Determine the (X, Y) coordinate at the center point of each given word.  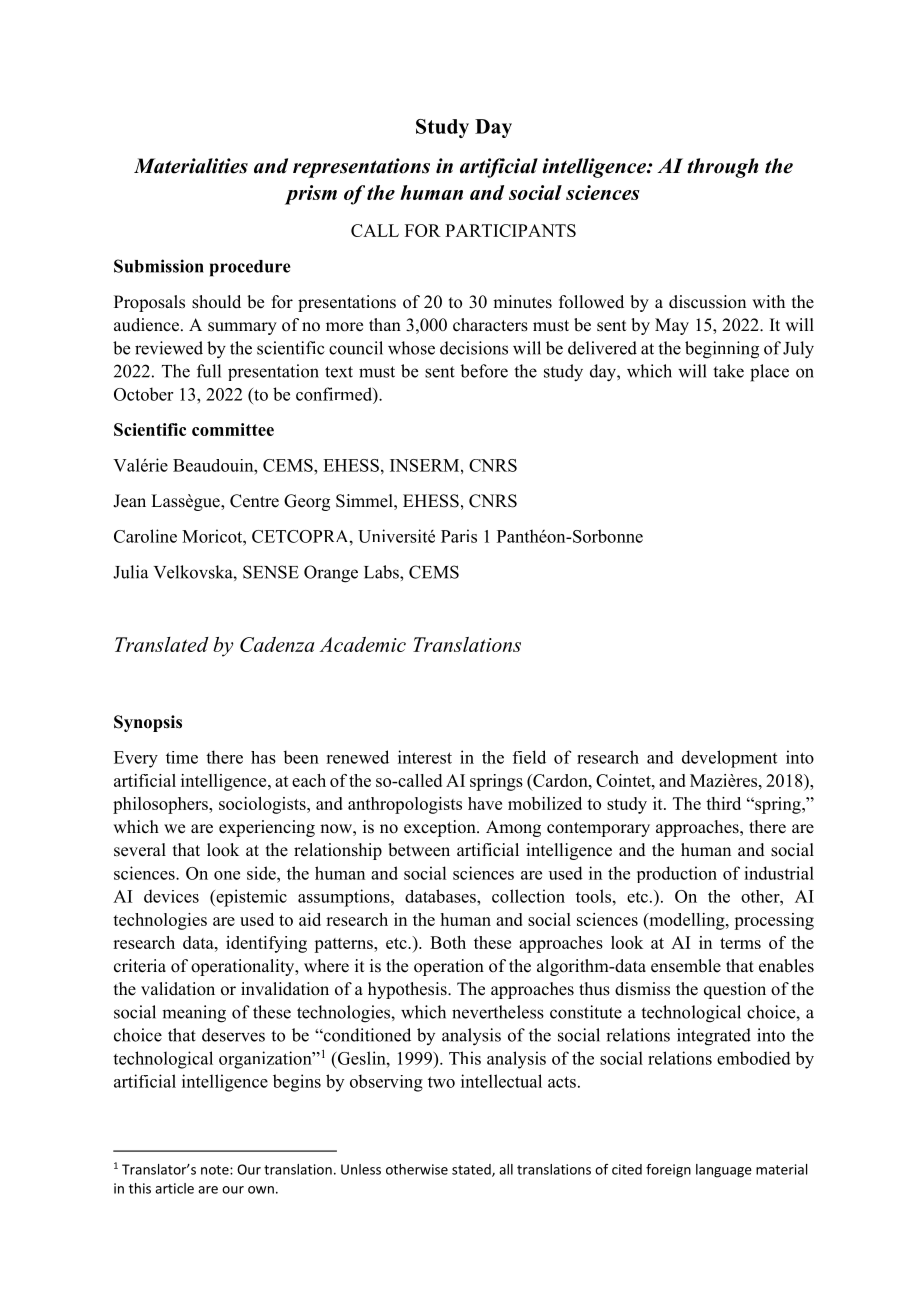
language (724, 1171)
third (723, 803)
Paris (459, 536)
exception (441, 828)
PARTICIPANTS (510, 230)
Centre (254, 501)
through (722, 168)
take (728, 371)
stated (472, 1170)
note (216, 1170)
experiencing (267, 828)
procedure (250, 268)
